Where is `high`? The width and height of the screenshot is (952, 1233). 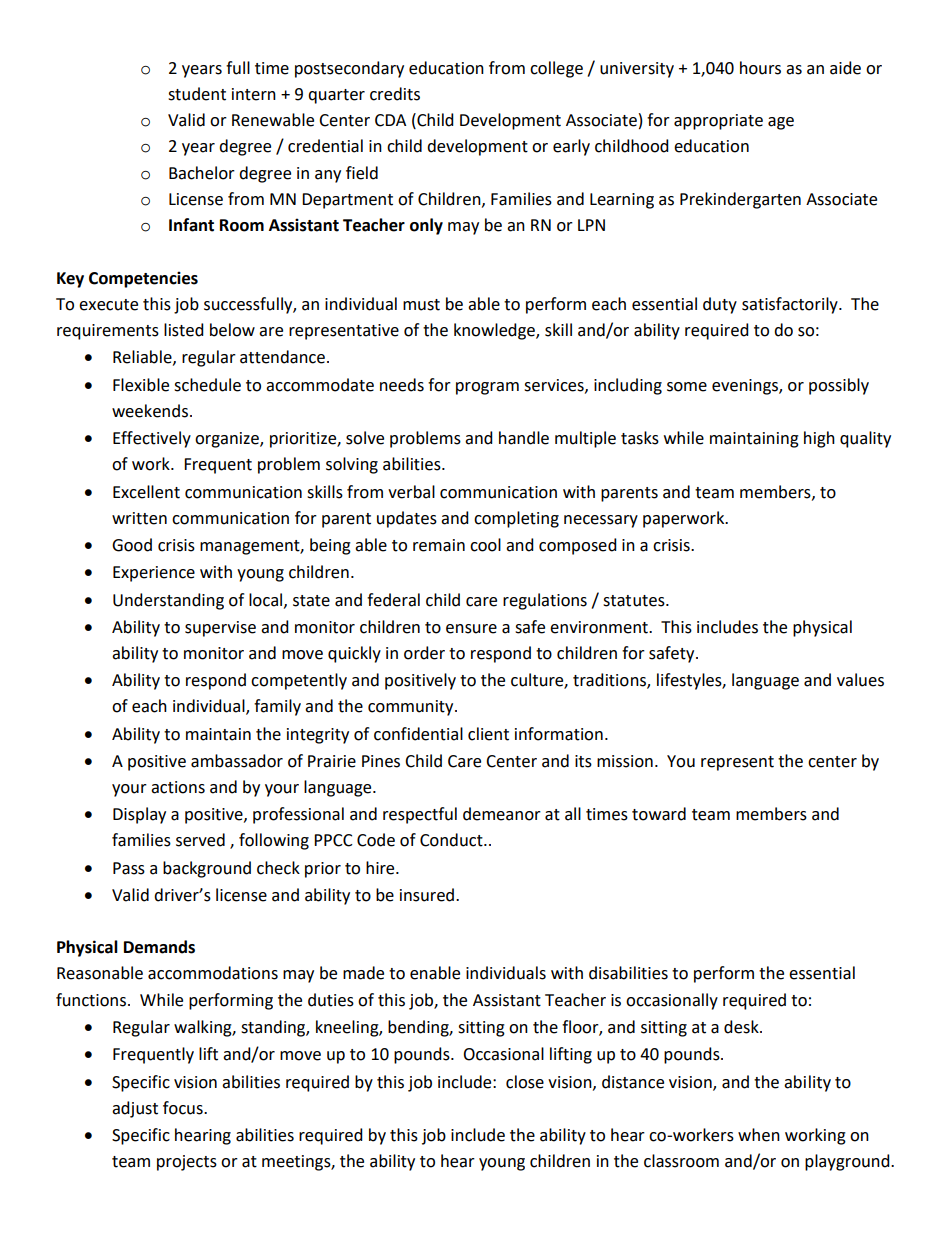
high is located at coordinates (819, 439).
